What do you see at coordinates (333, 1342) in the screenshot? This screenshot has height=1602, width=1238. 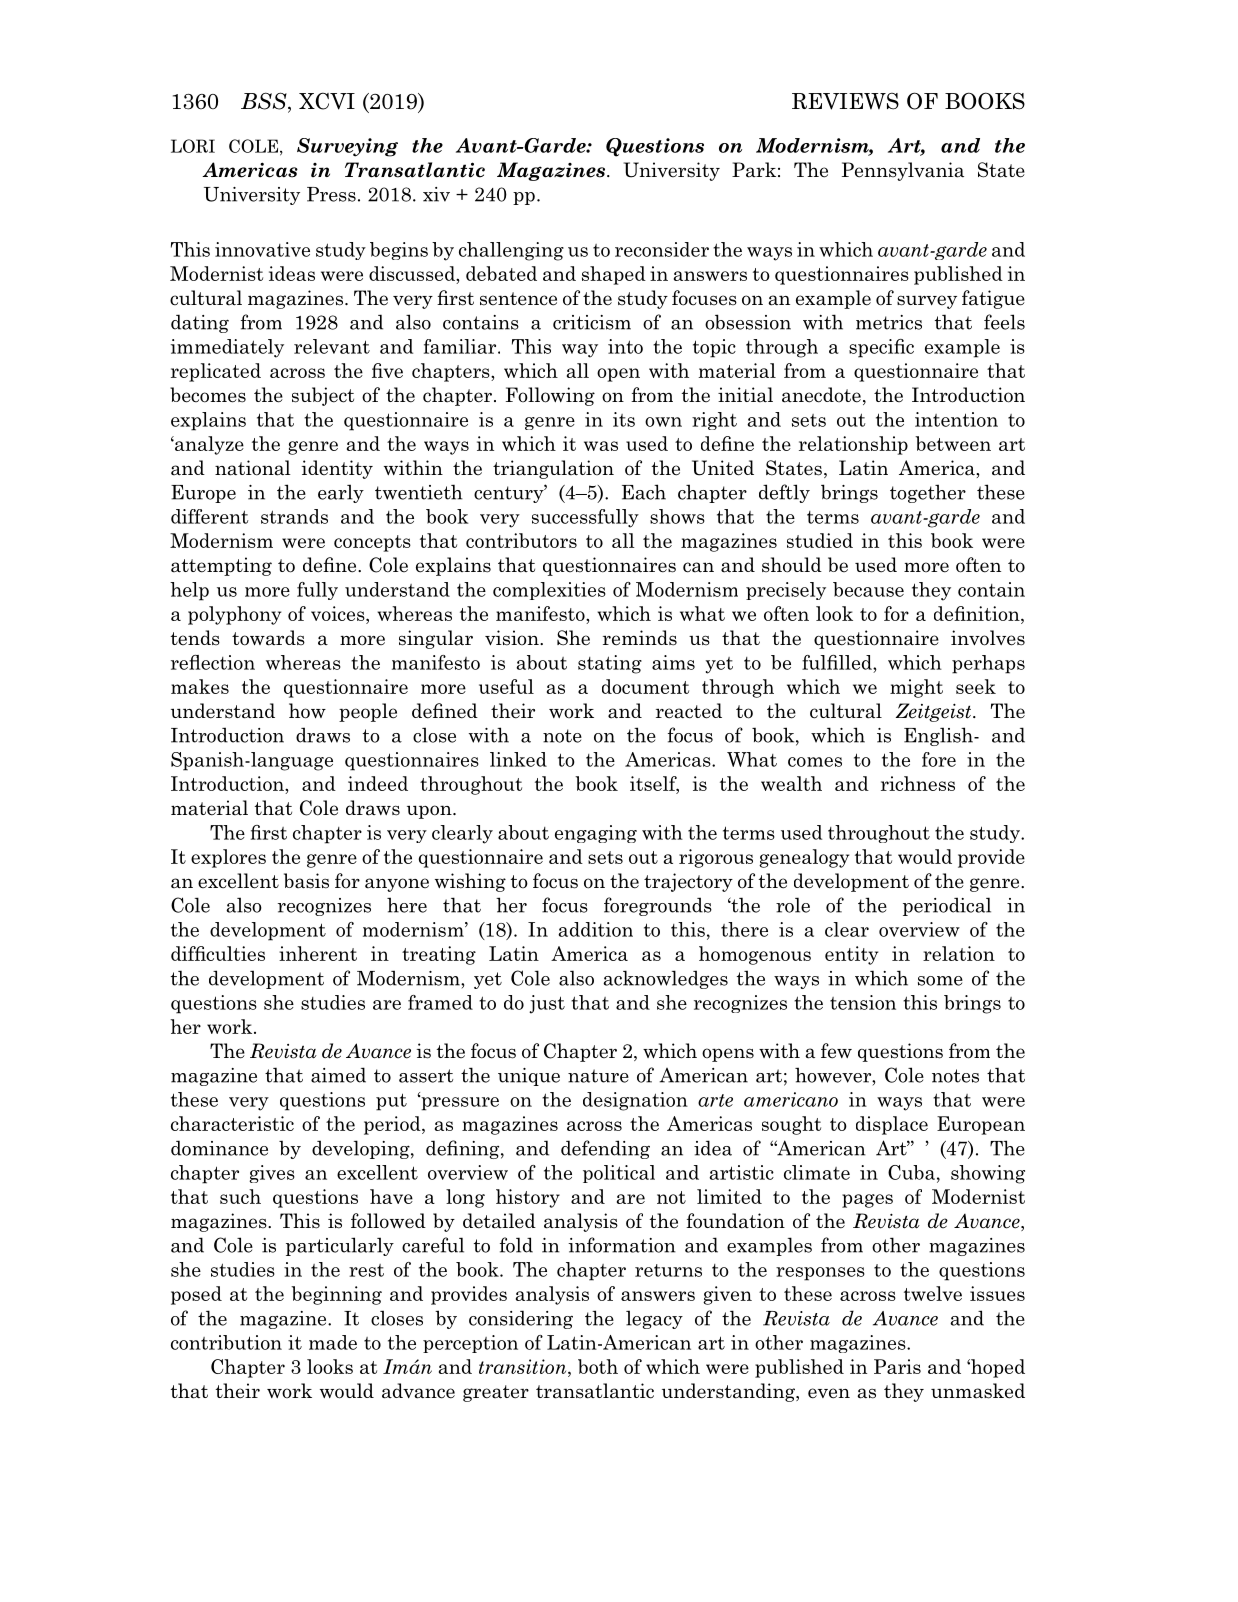 I see `made` at bounding box center [333, 1342].
